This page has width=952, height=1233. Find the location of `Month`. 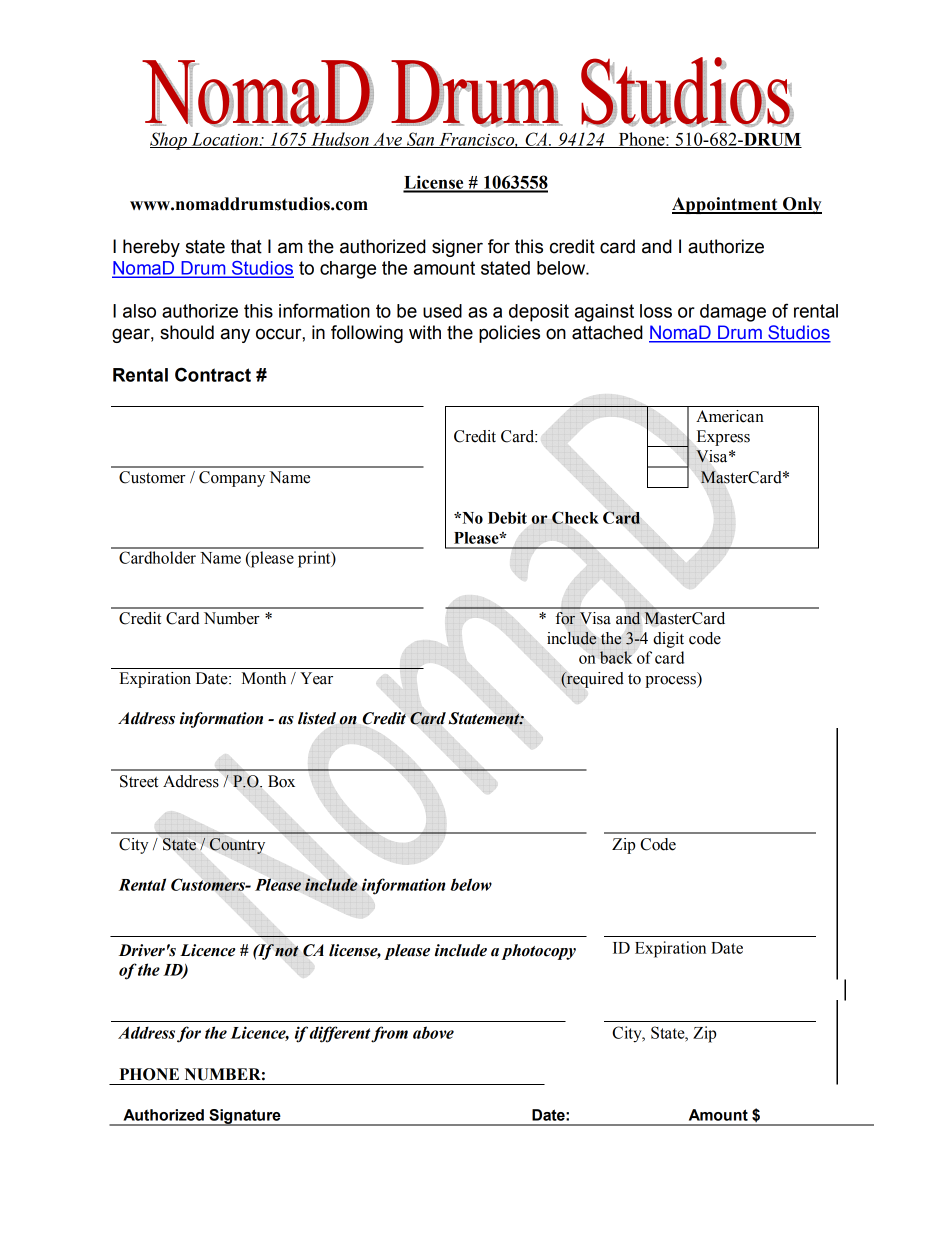

Month is located at coordinates (264, 678).
